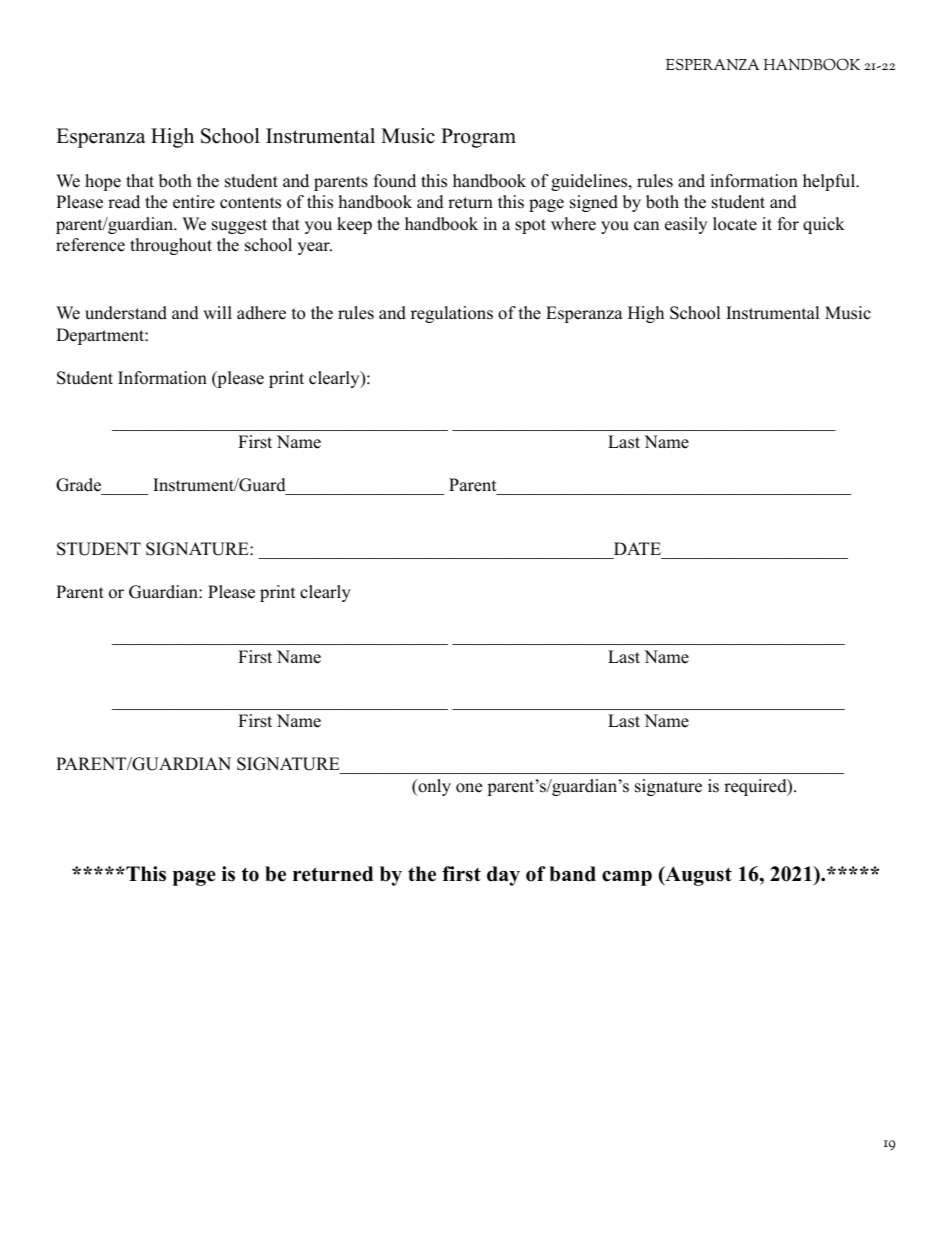  Describe the element at coordinates (478, 138) in the document. I see `Program` at that location.
